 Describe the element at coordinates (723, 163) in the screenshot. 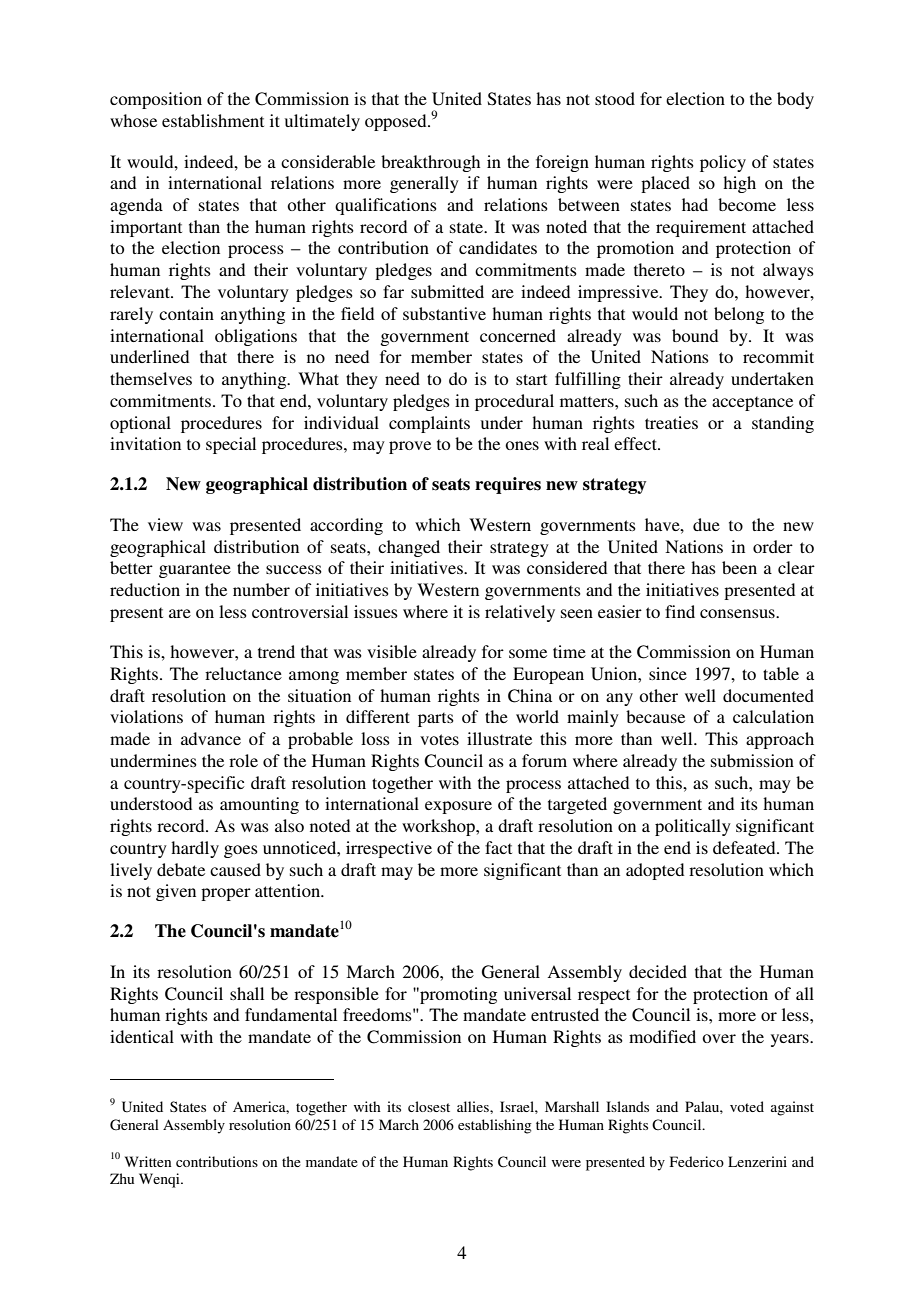

I see `policy` at that location.
